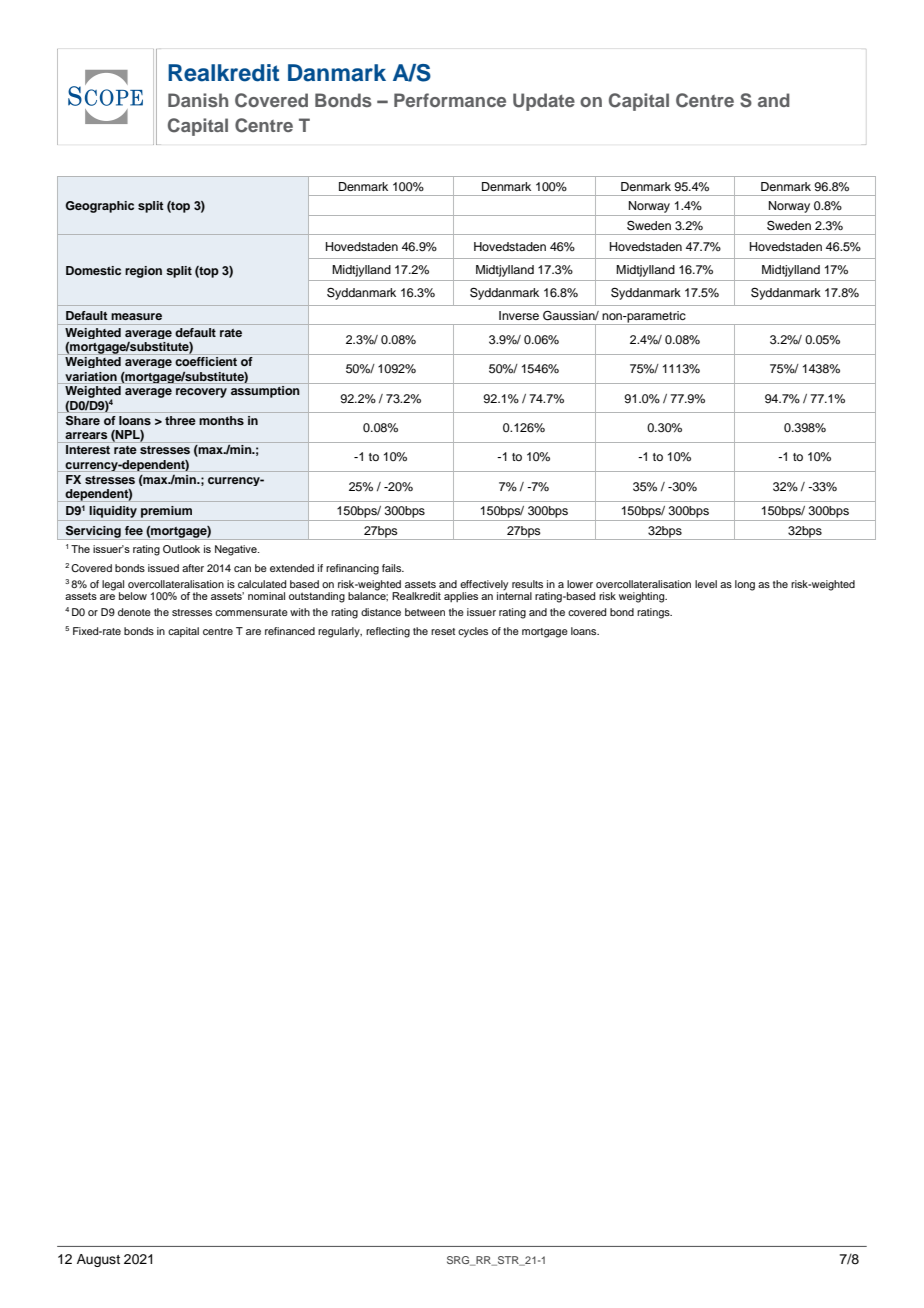 Image resolution: width=924 pixels, height=1308 pixels. Describe the element at coordinates (544, 102) in the screenshot. I see `Update` at that location.
